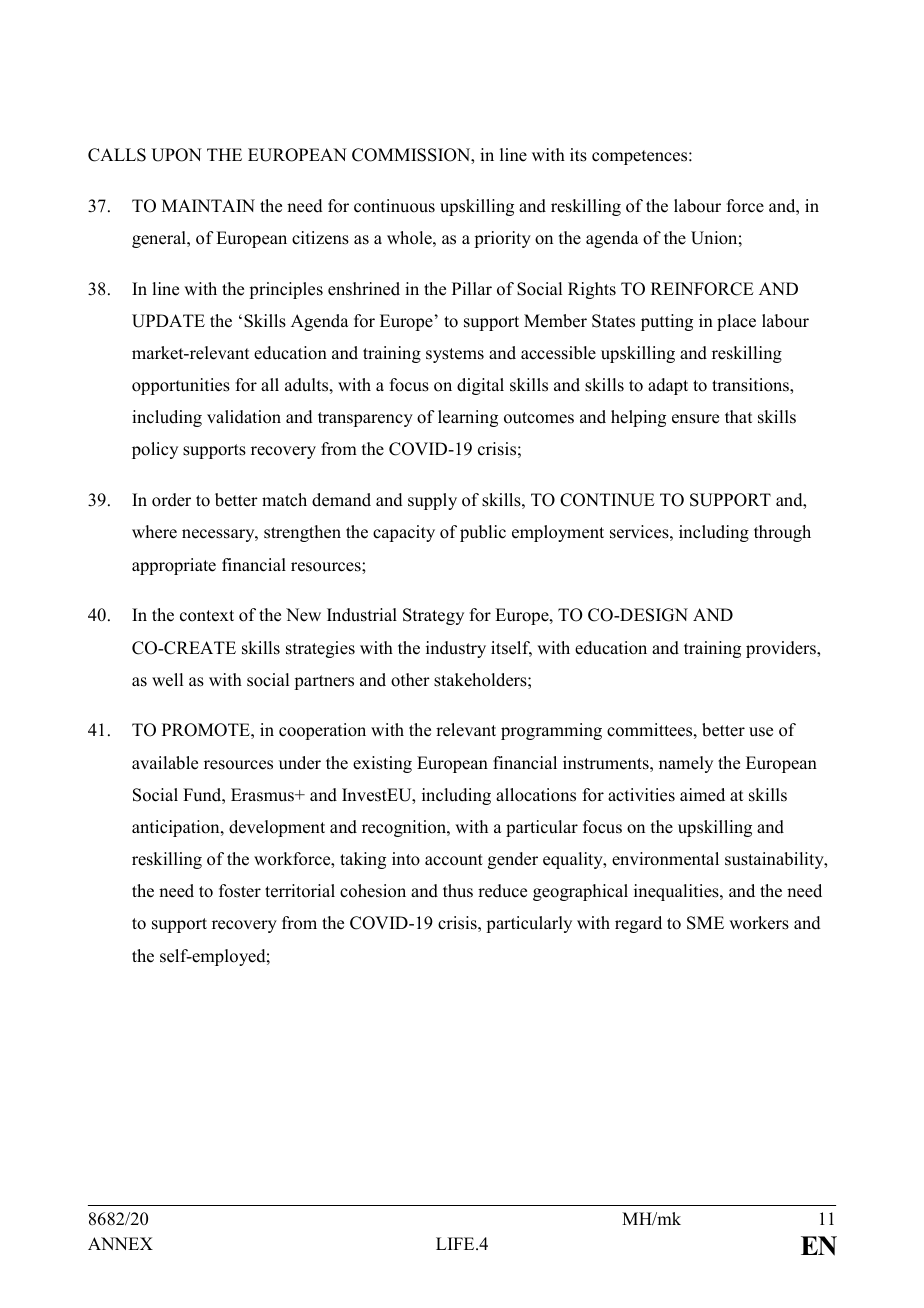 This screenshot has width=924, height=1308. I want to click on thus, so click(458, 891).
